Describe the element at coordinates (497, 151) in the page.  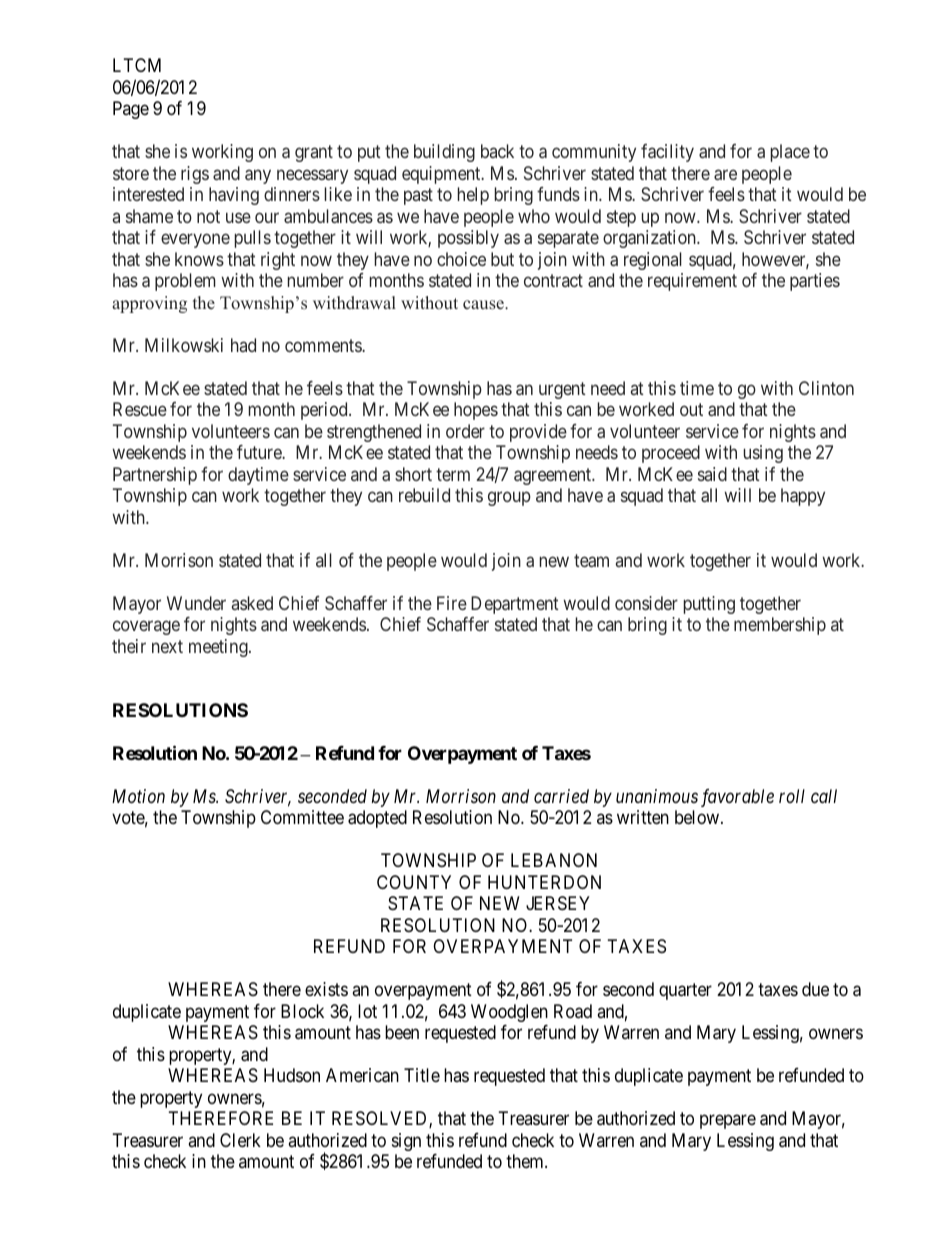
I see `back` at that location.
